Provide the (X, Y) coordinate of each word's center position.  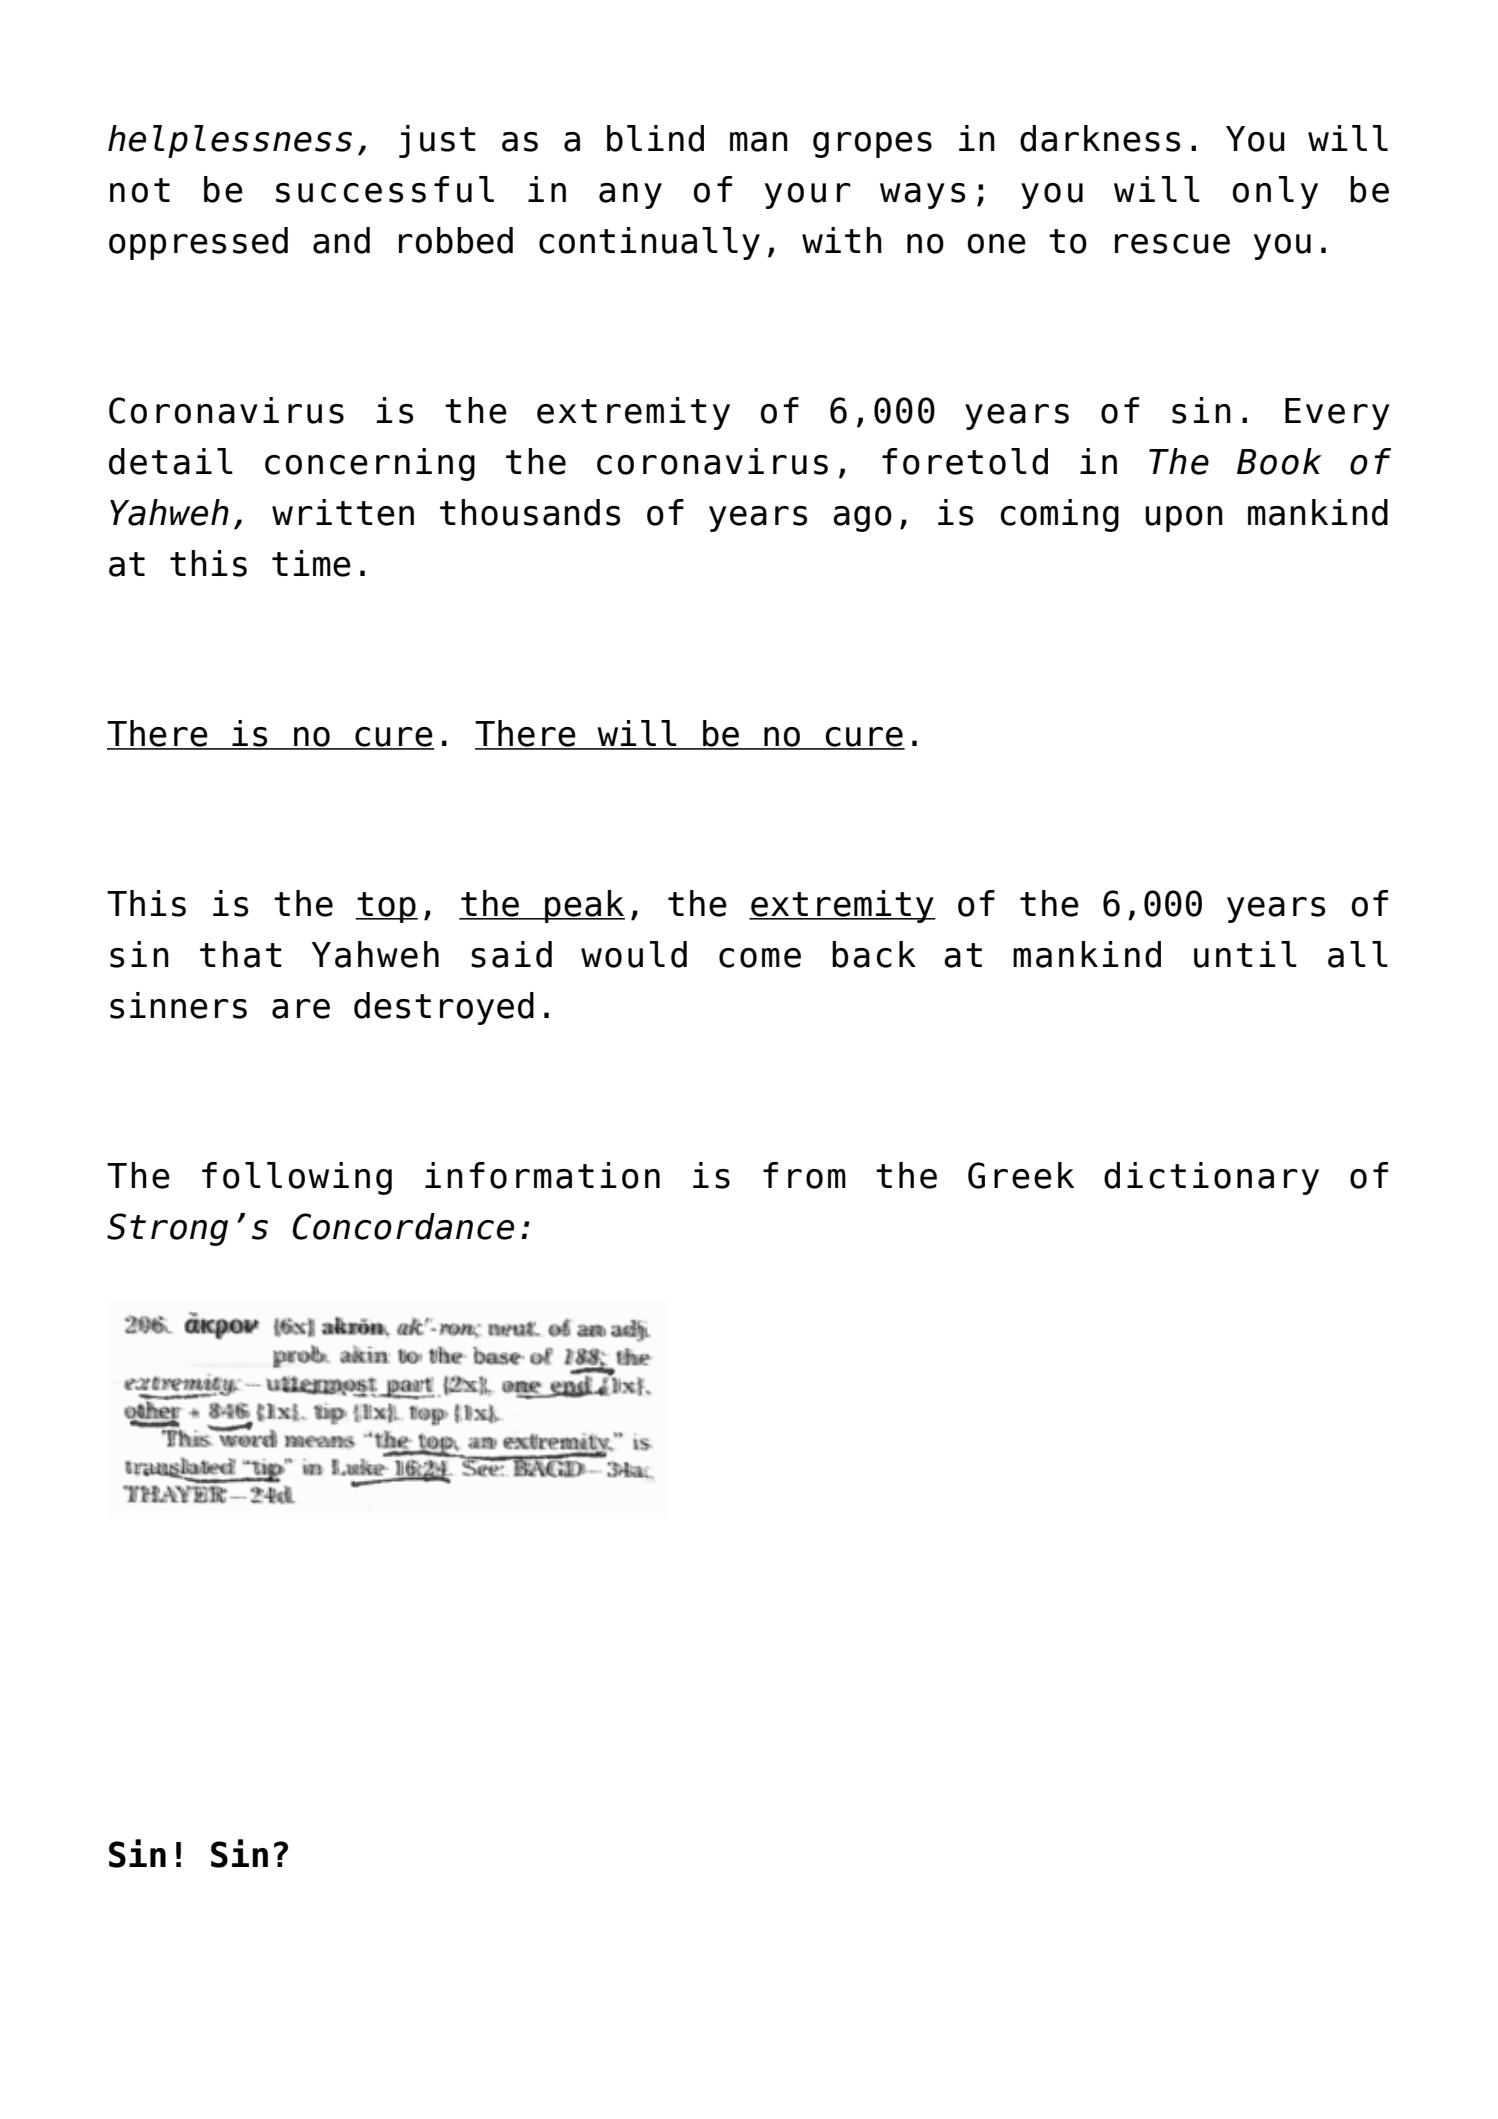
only (1275, 192)
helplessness (230, 141)
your (808, 196)
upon (1184, 519)
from (804, 1175)
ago (862, 519)
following (297, 1178)
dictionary (1211, 1178)
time (311, 563)
